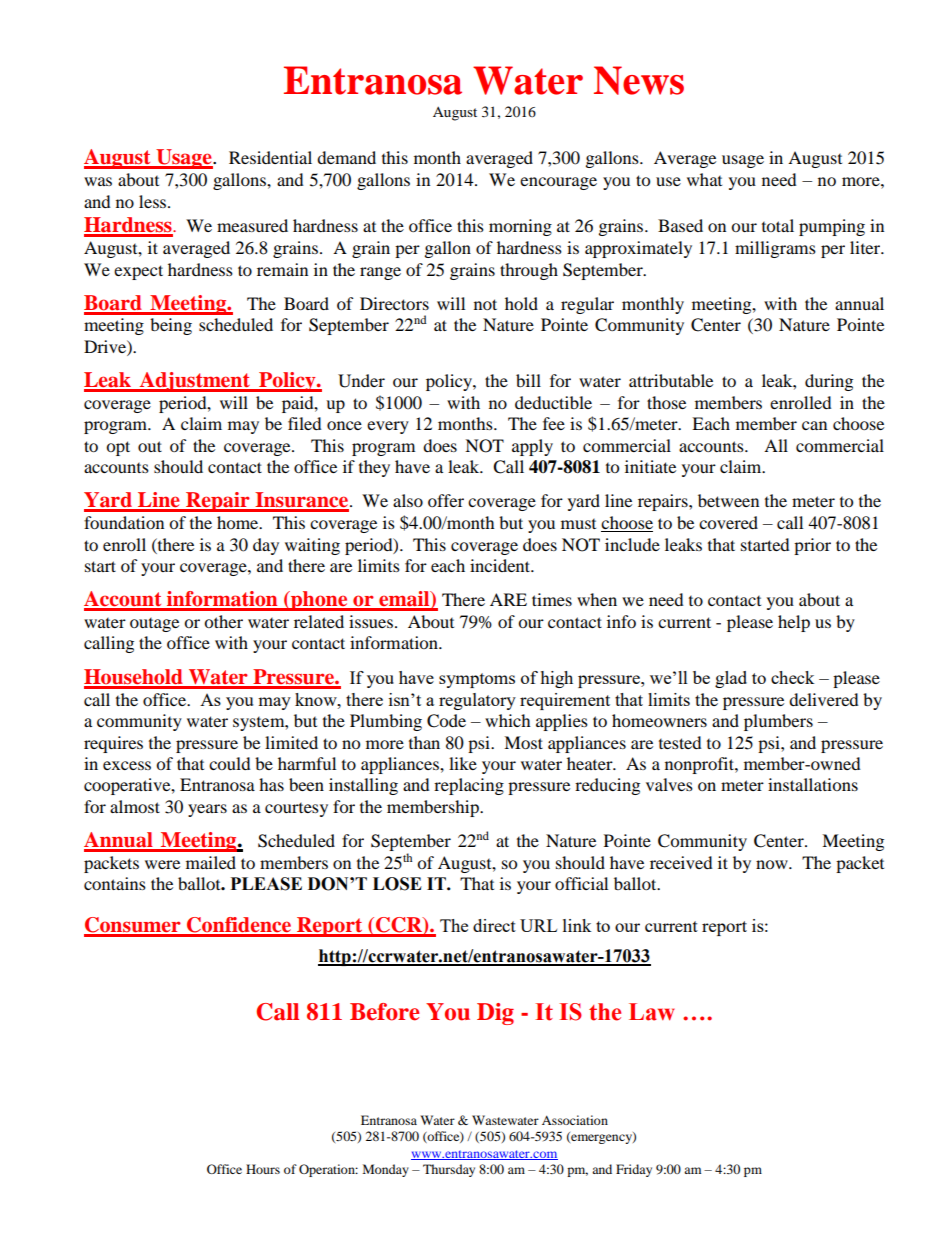 This screenshot has height=1233, width=952. I want to click on Residential, so click(270, 157).
